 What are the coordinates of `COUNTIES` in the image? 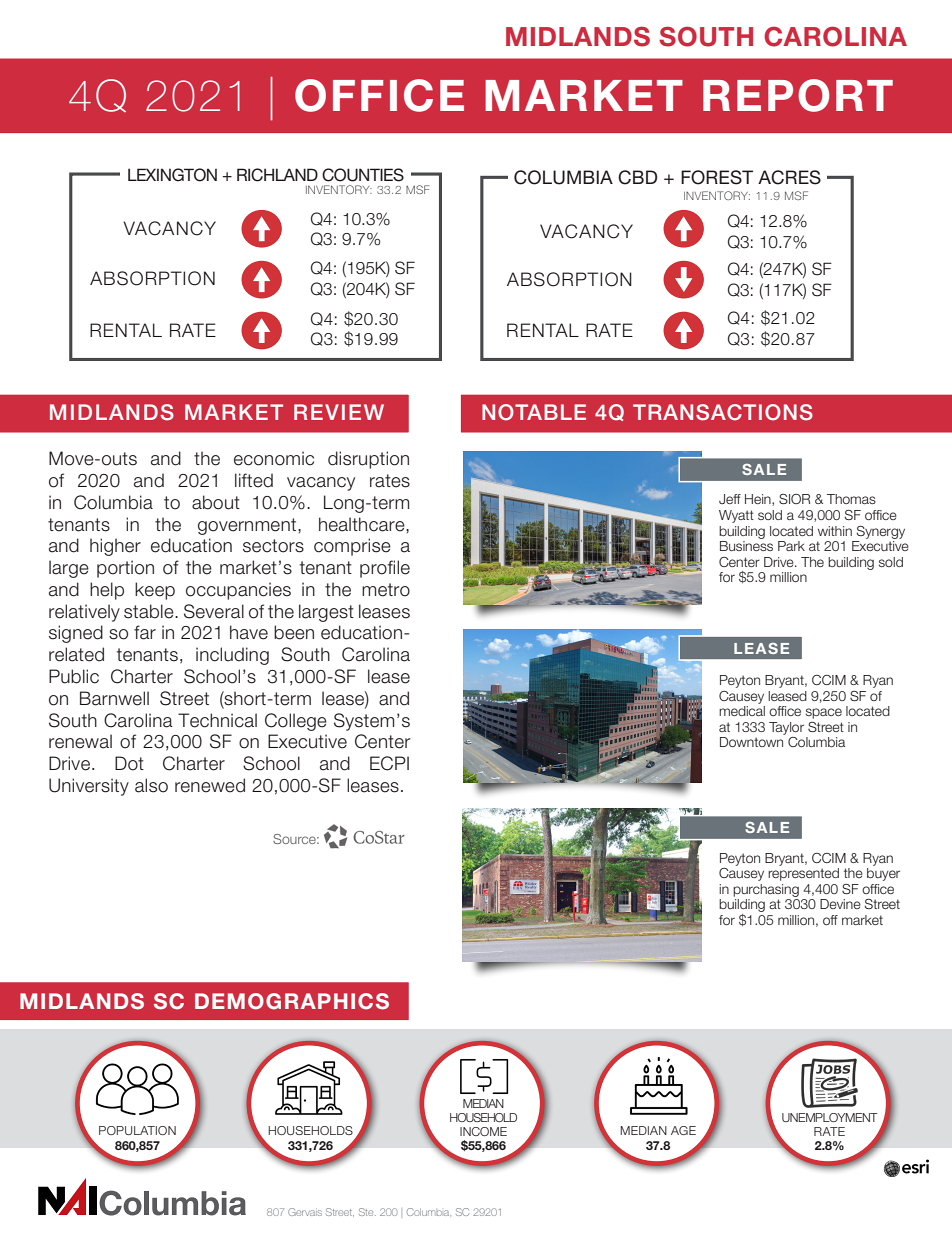 It's located at (363, 175).
